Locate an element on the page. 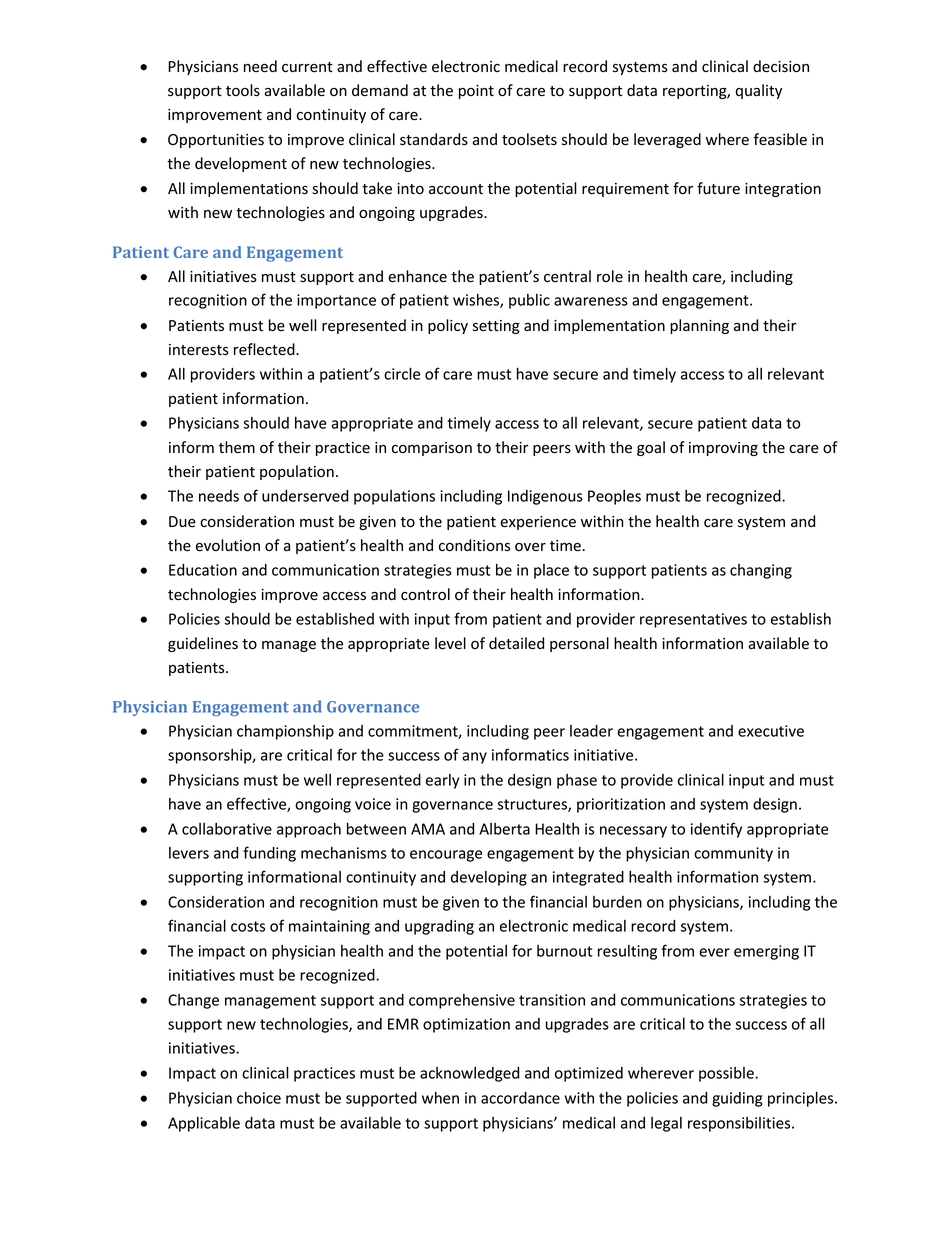 This image has width=952, height=1233. representatives is located at coordinates (693, 620).
